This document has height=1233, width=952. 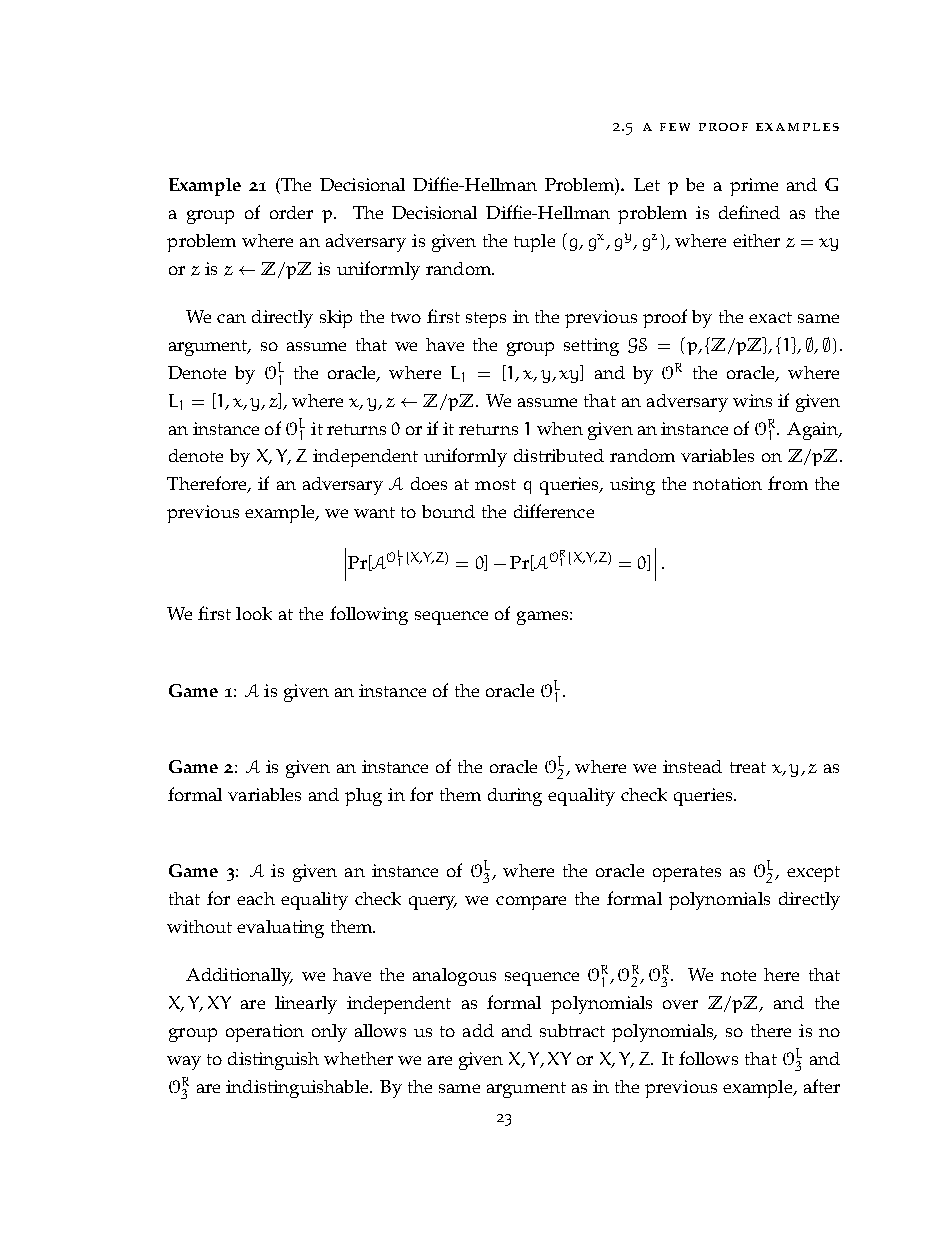 I want to click on operation, so click(x=265, y=1033).
